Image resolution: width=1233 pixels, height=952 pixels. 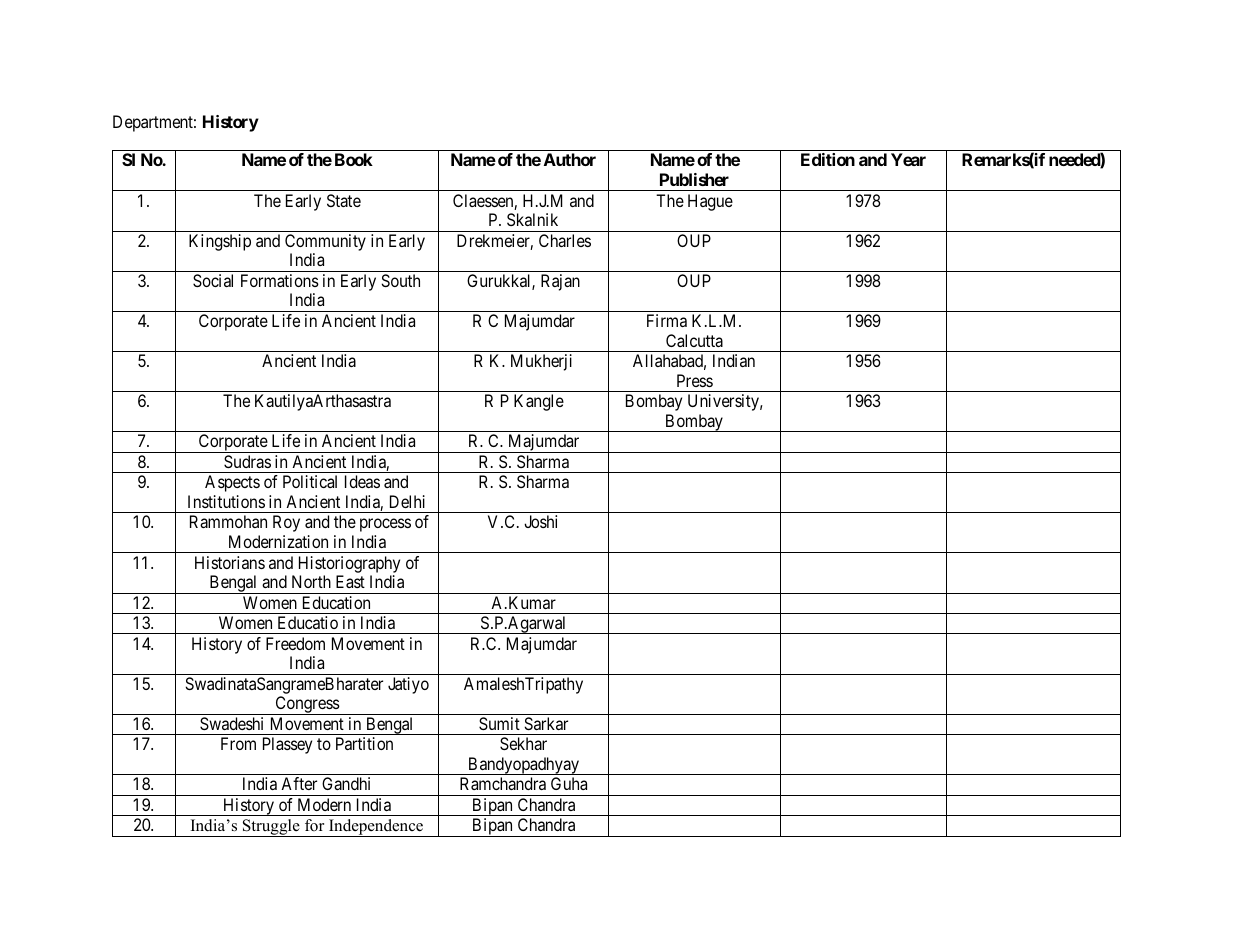 What do you see at coordinates (310, 481) in the document?
I see `Political` at bounding box center [310, 481].
